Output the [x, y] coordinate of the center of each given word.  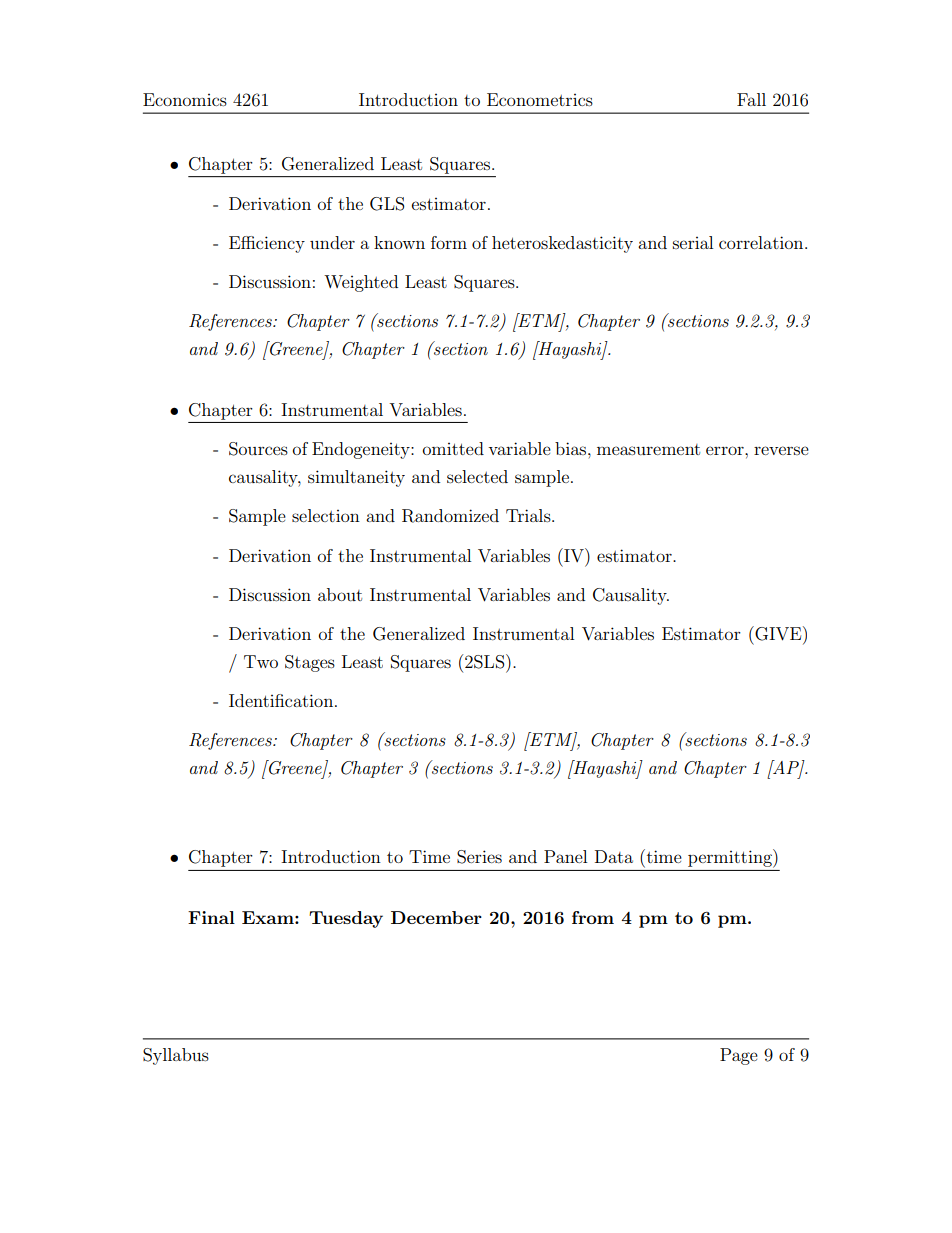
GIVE [778, 633]
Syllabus [176, 1056]
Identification [282, 700]
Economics [185, 99]
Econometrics [540, 99]
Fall [751, 99]
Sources [258, 449]
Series [479, 857]
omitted [453, 448]
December [436, 917]
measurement [648, 449]
